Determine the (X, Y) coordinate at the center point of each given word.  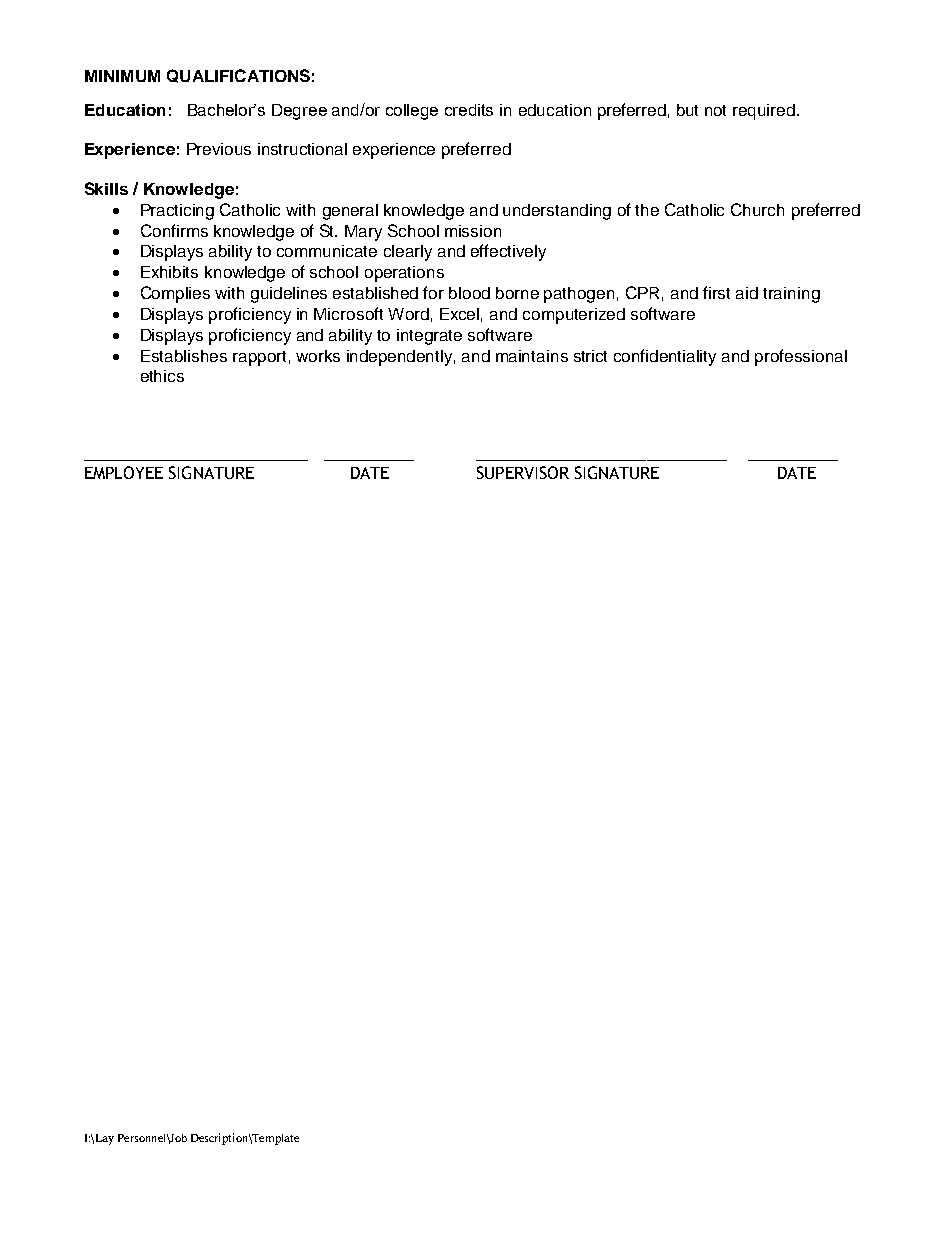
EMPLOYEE (124, 472)
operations (404, 274)
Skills (106, 188)
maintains (532, 356)
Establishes (184, 356)
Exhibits (169, 272)
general (350, 212)
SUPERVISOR (523, 472)
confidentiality (665, 357)
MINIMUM (122, 76)
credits (469, 110)
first (716, 292)
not (715, 110)
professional (801, 357)
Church (757, 209)
